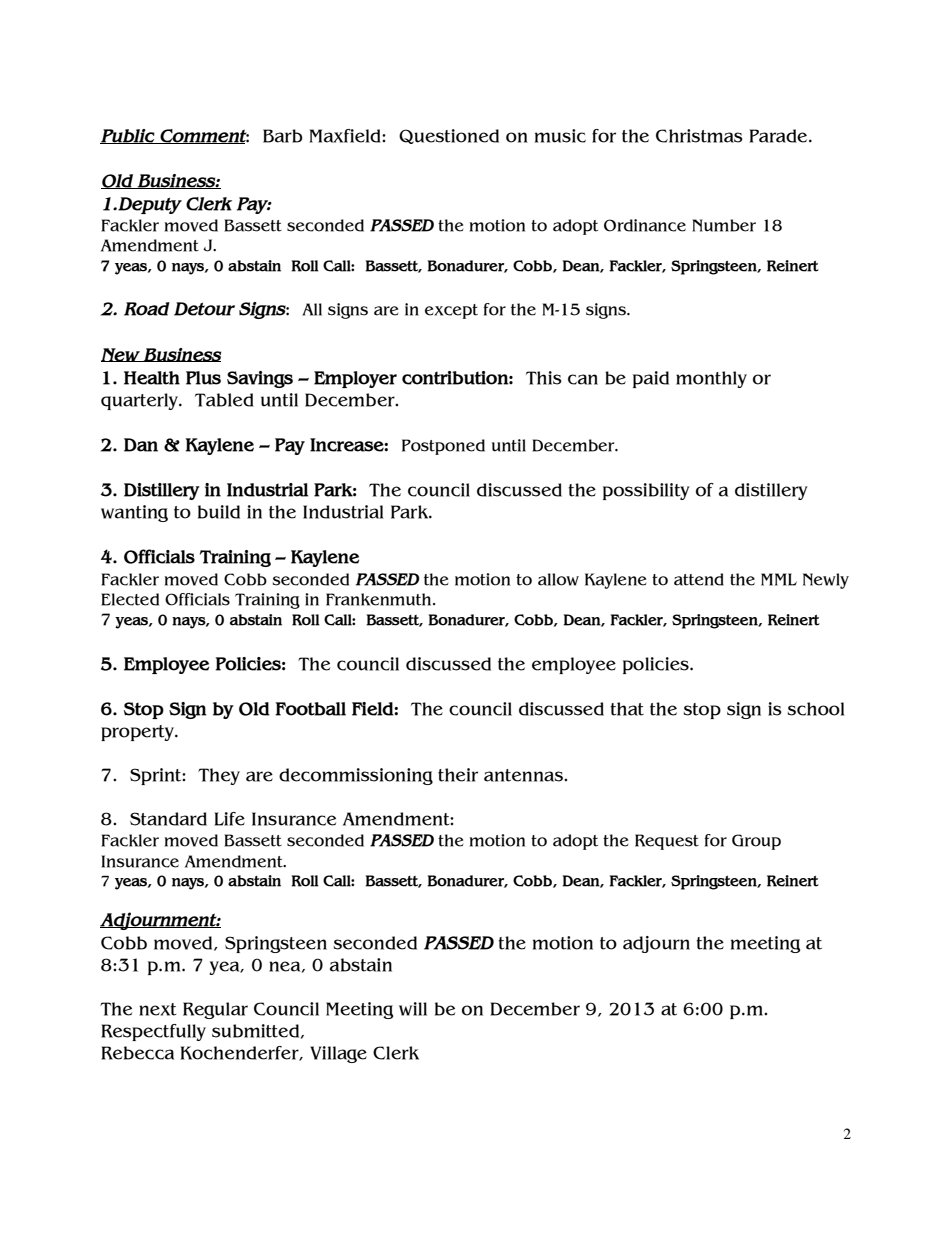 The image size is (952, 1233). Describe the element at coordinates (215, 1010) in the page. I see `Regular` at that location.
